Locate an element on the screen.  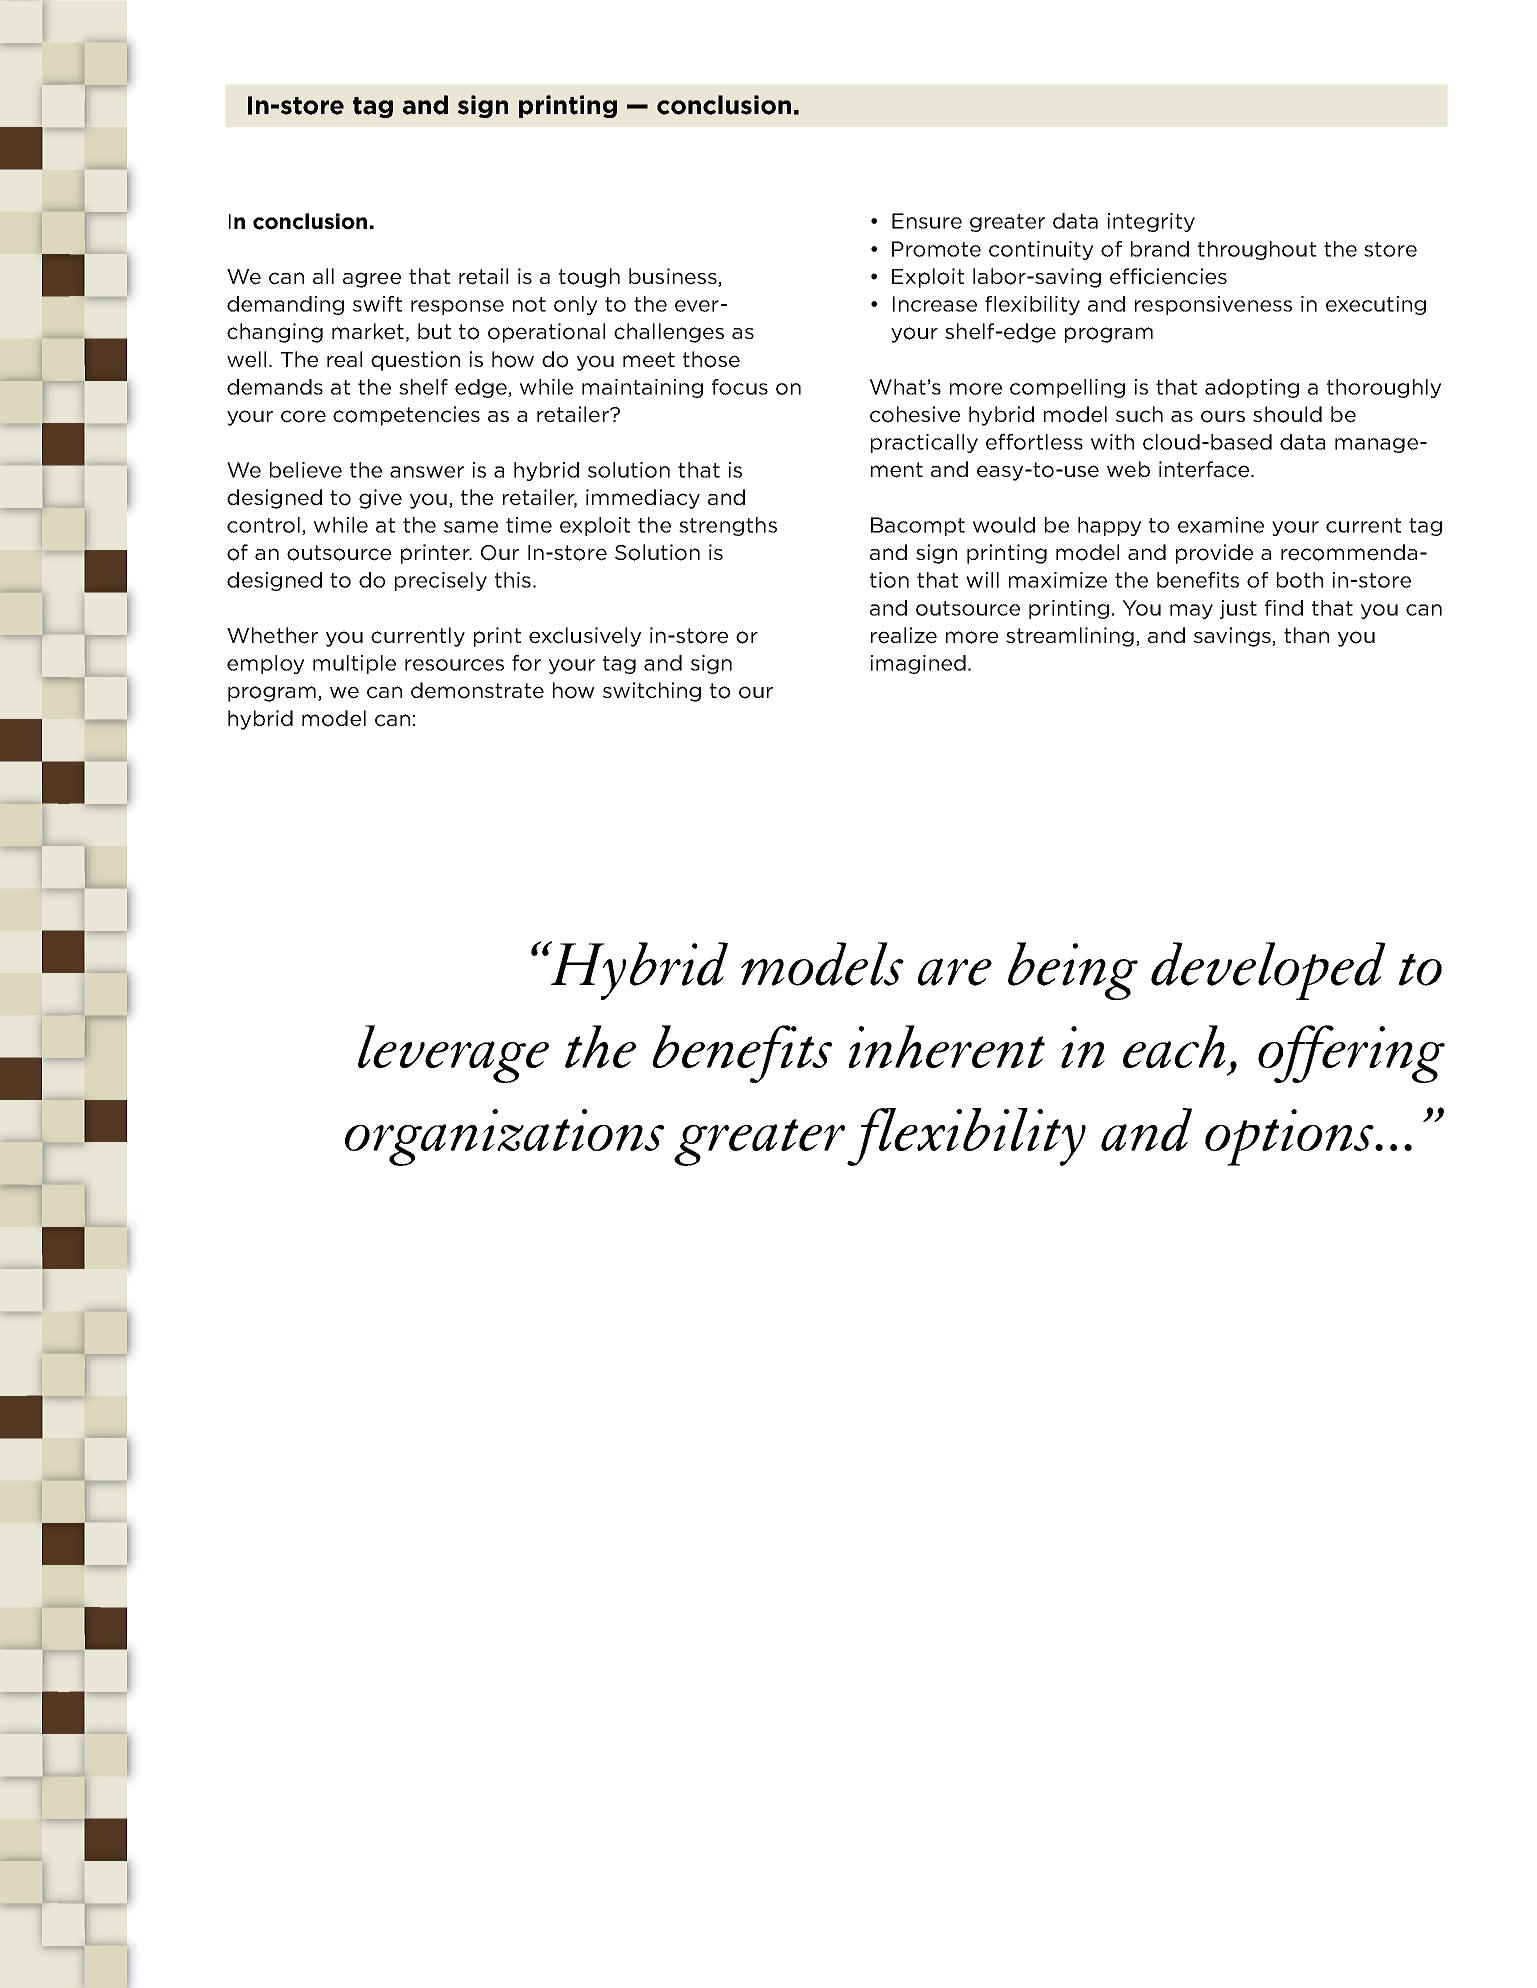
provide is located at coordinates (1214, 554).
